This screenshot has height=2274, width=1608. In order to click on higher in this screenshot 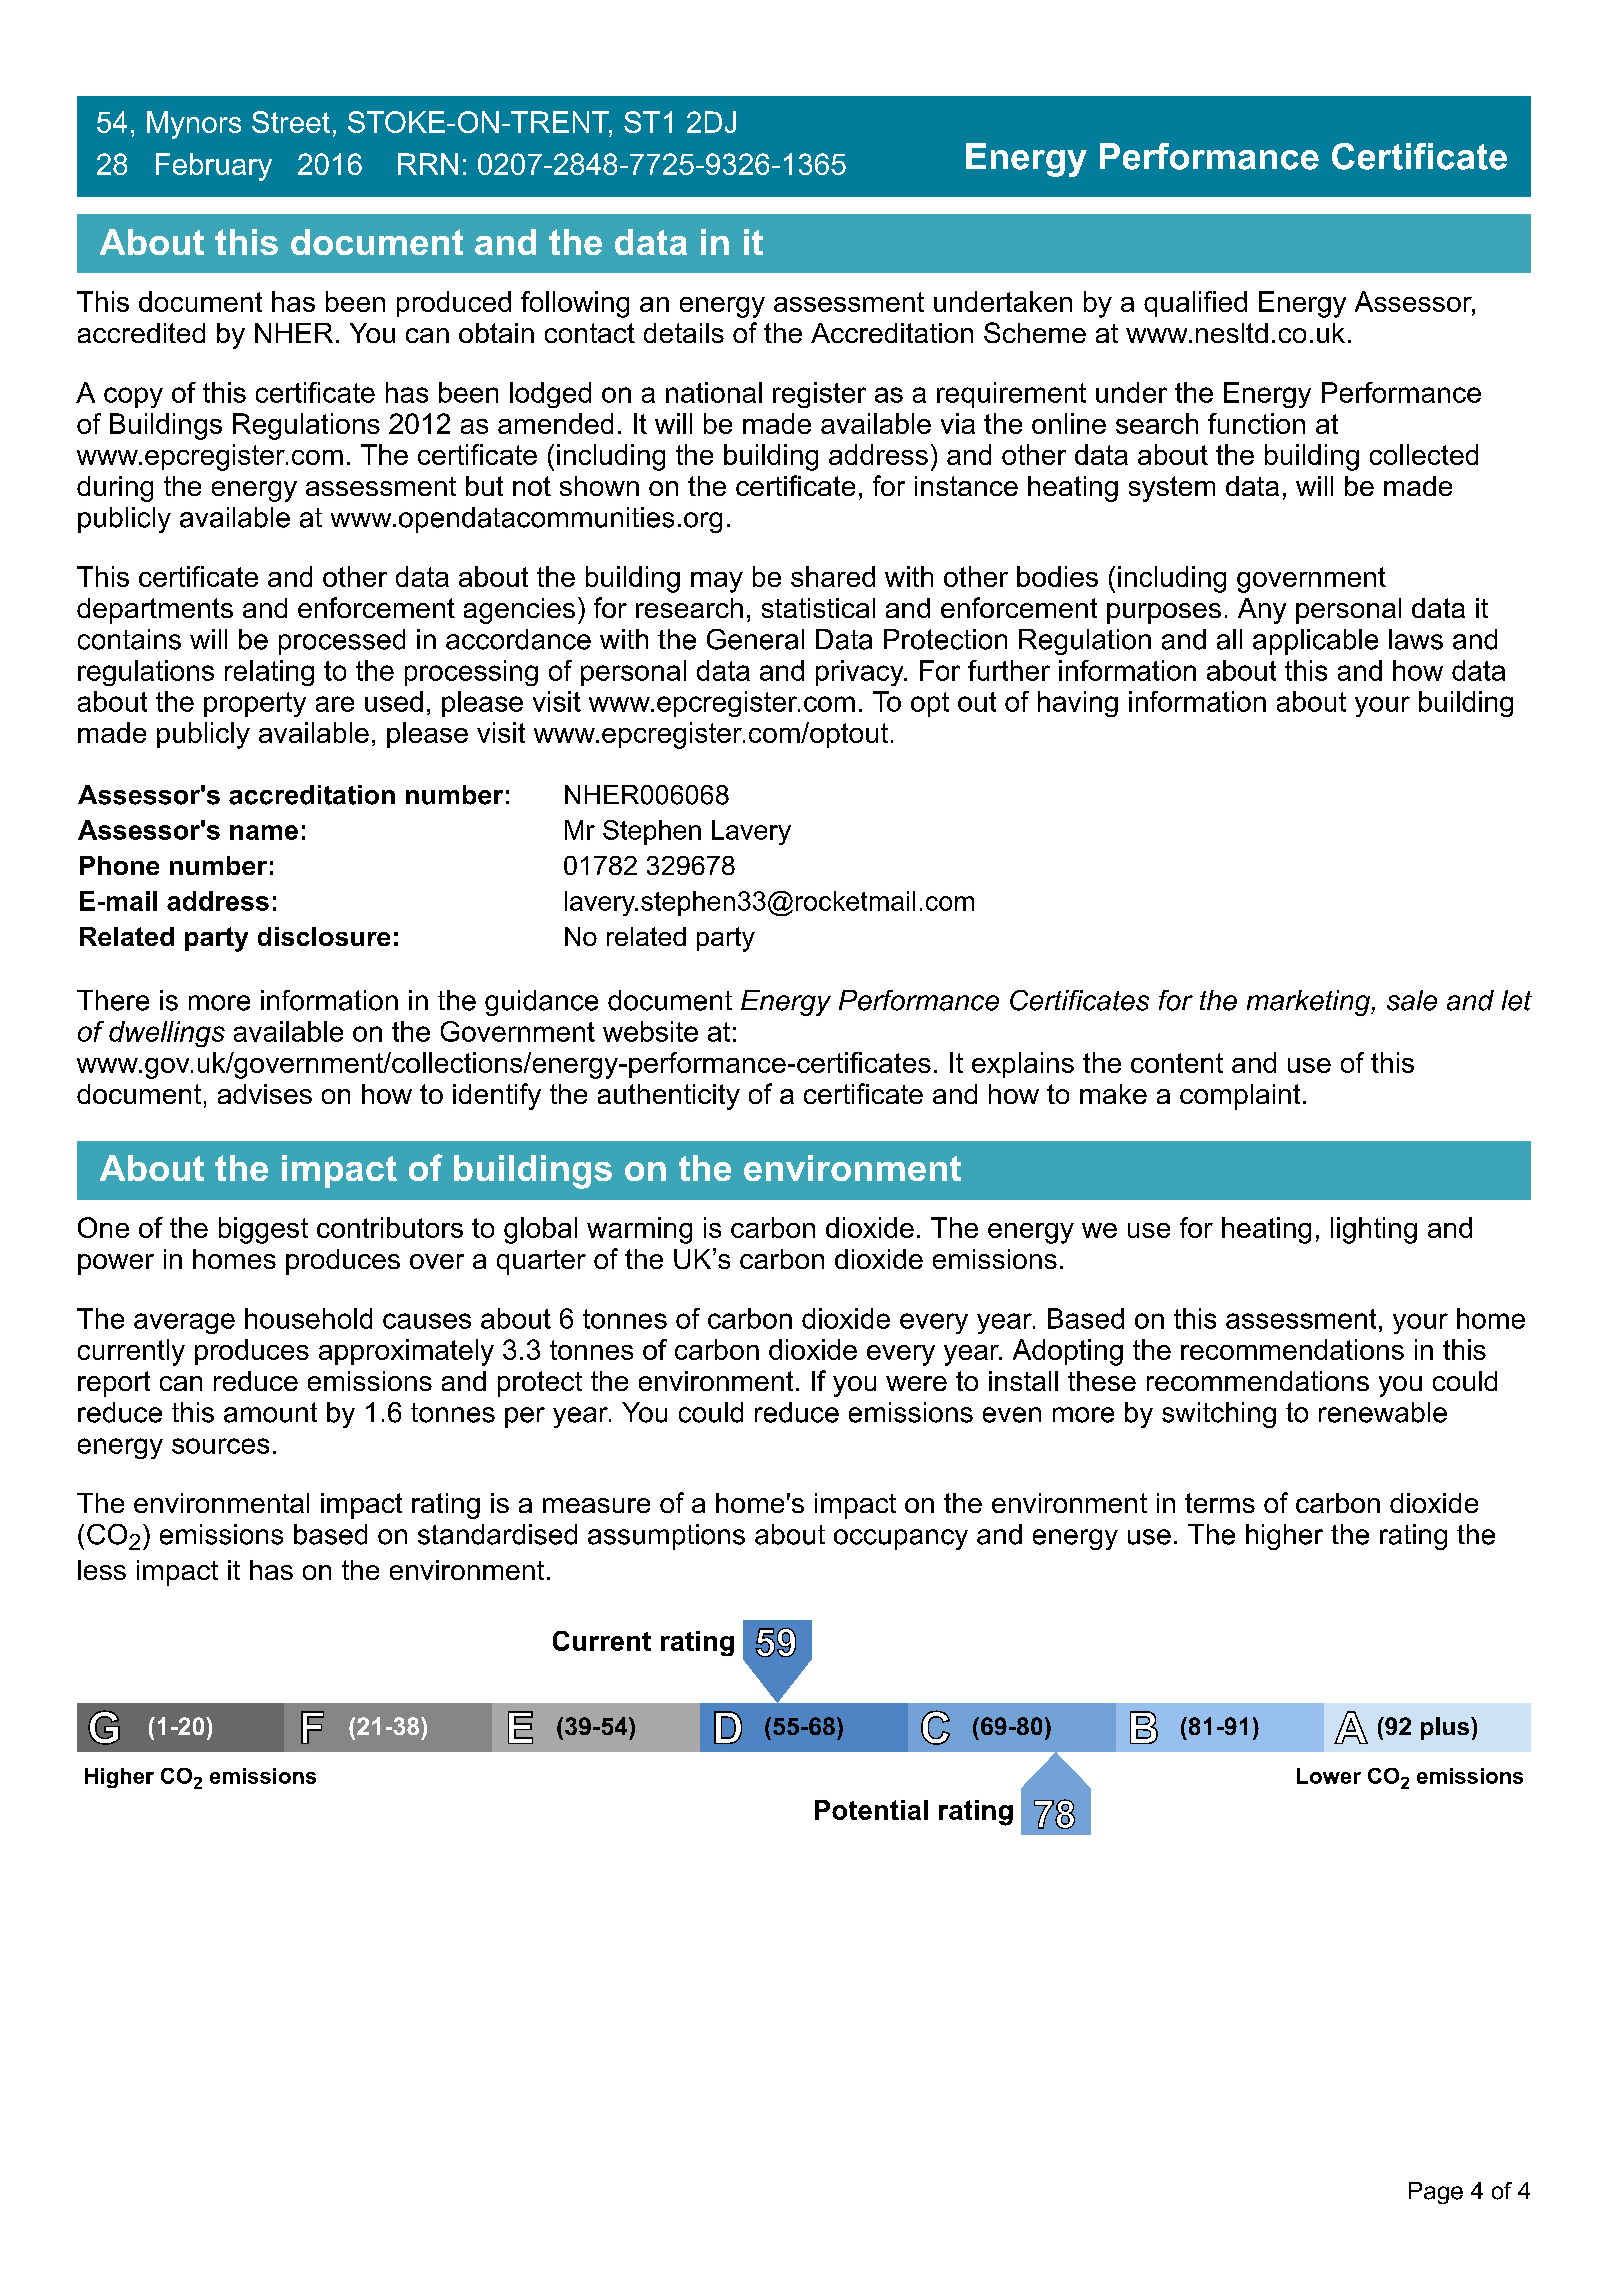, I will do `click(1284, 1537)`.
